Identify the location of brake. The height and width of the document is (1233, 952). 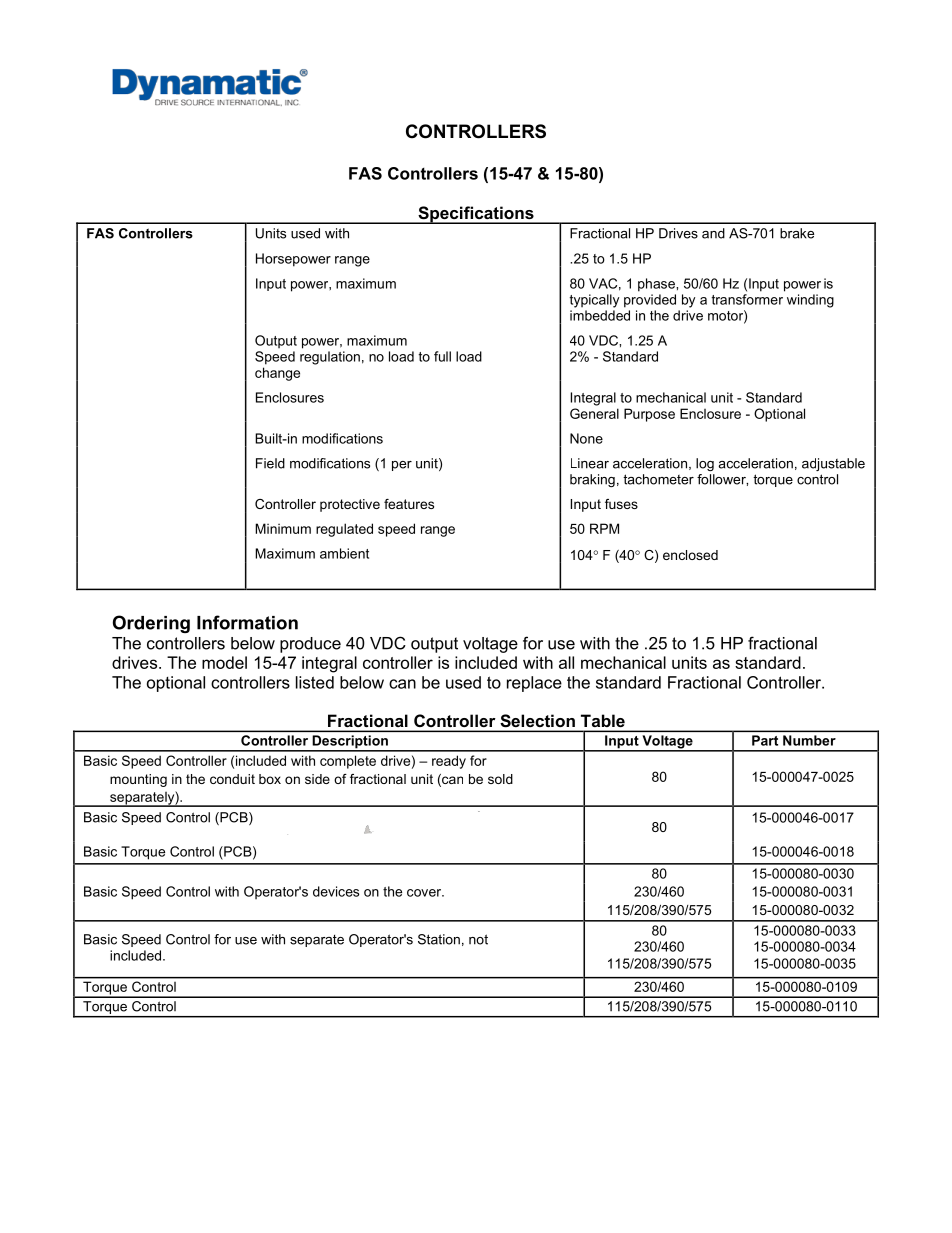
(797, 233).
